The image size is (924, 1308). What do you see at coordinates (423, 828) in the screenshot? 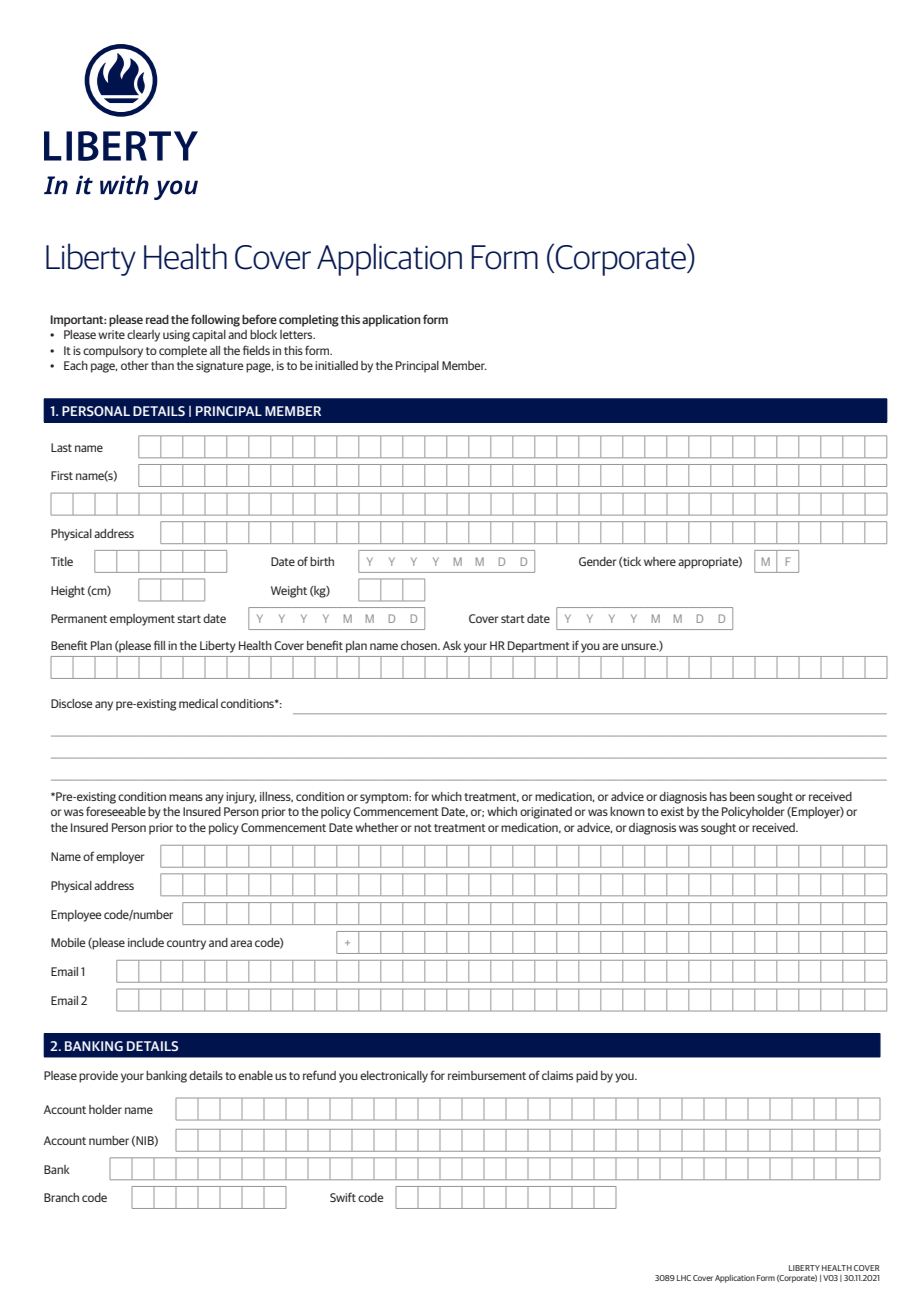
I see `not` at bounding box center [423, 828].
